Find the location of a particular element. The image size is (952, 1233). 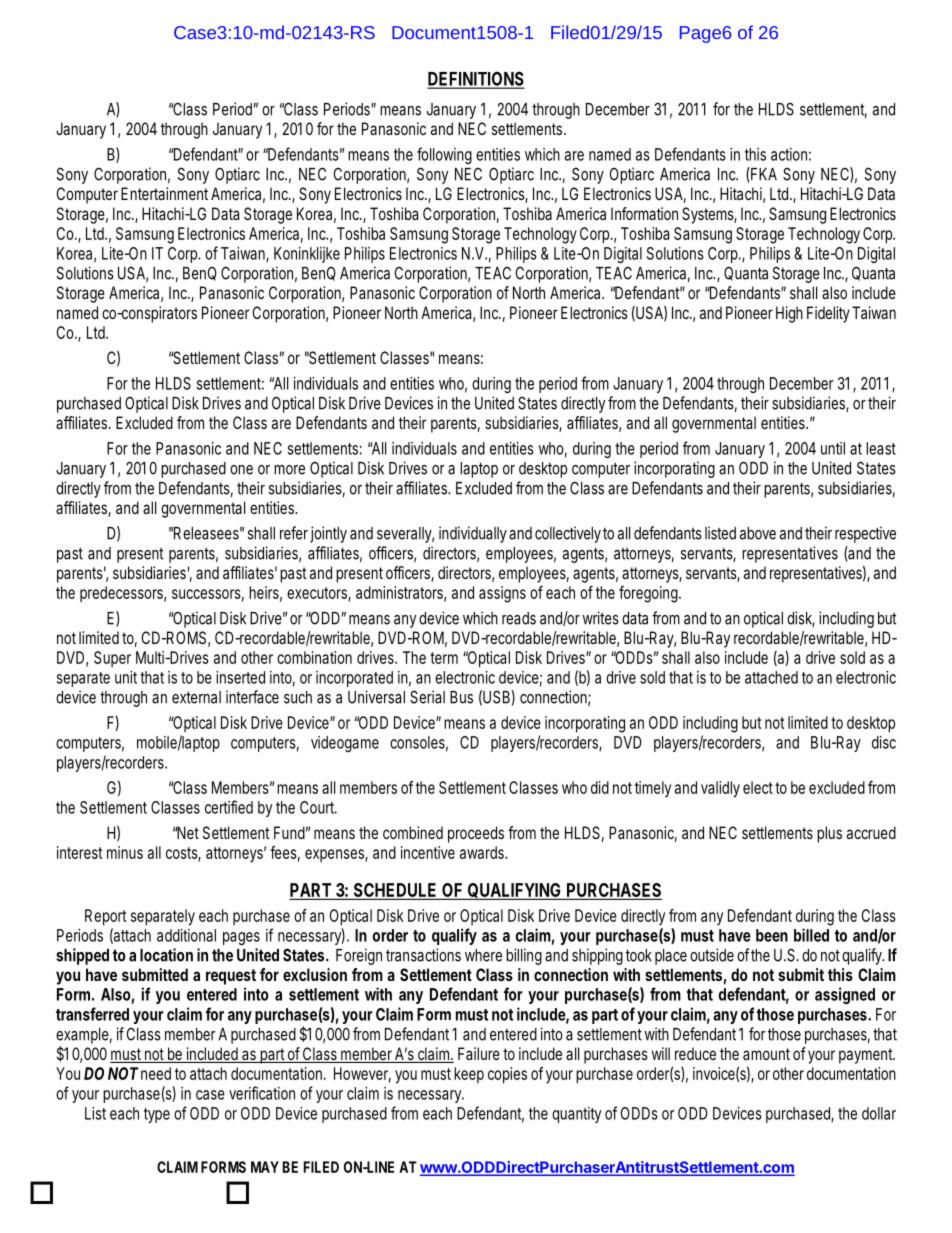

successors is located at coordinates (208, 595).
